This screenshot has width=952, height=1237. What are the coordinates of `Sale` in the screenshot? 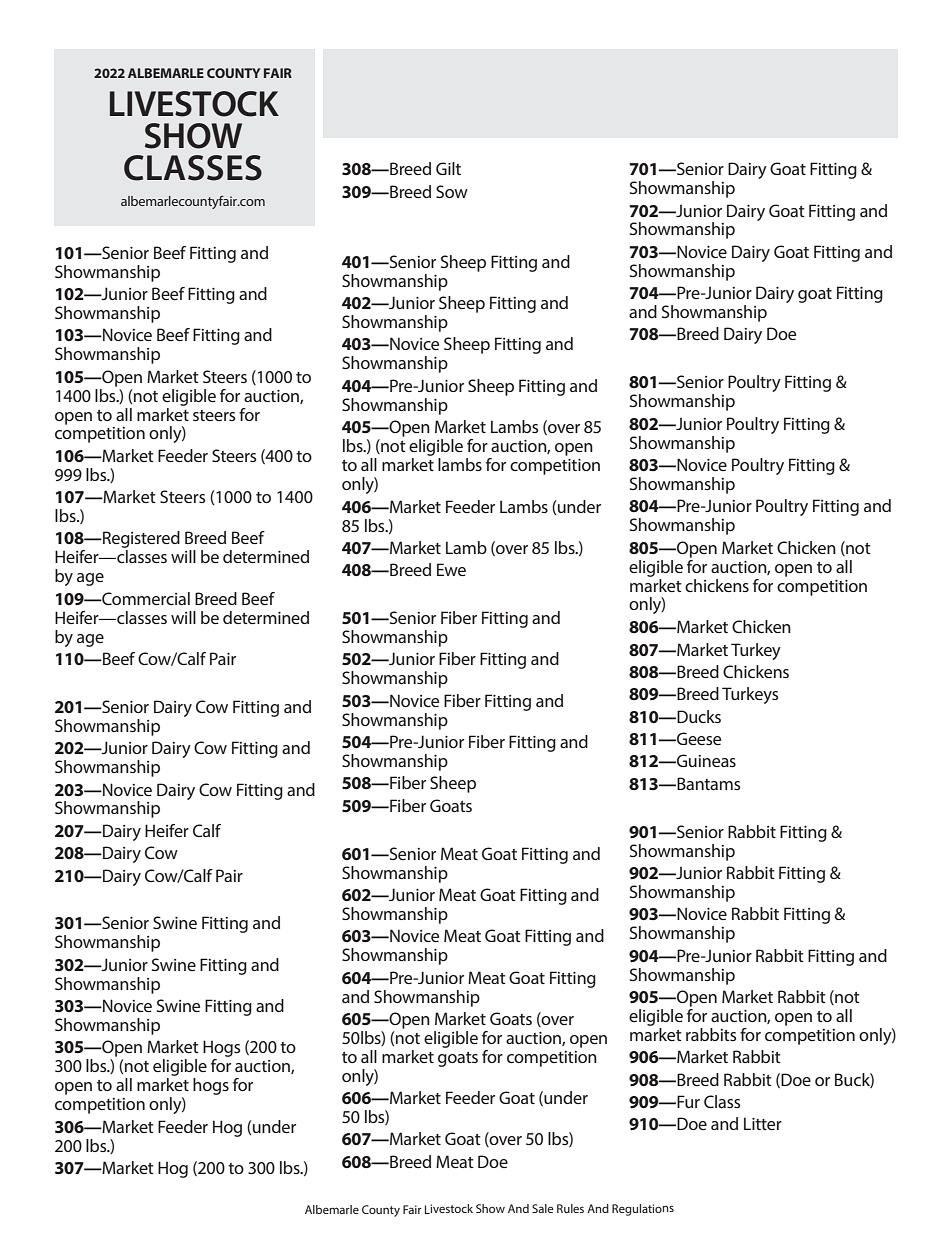 It's located at (543, 1208).
